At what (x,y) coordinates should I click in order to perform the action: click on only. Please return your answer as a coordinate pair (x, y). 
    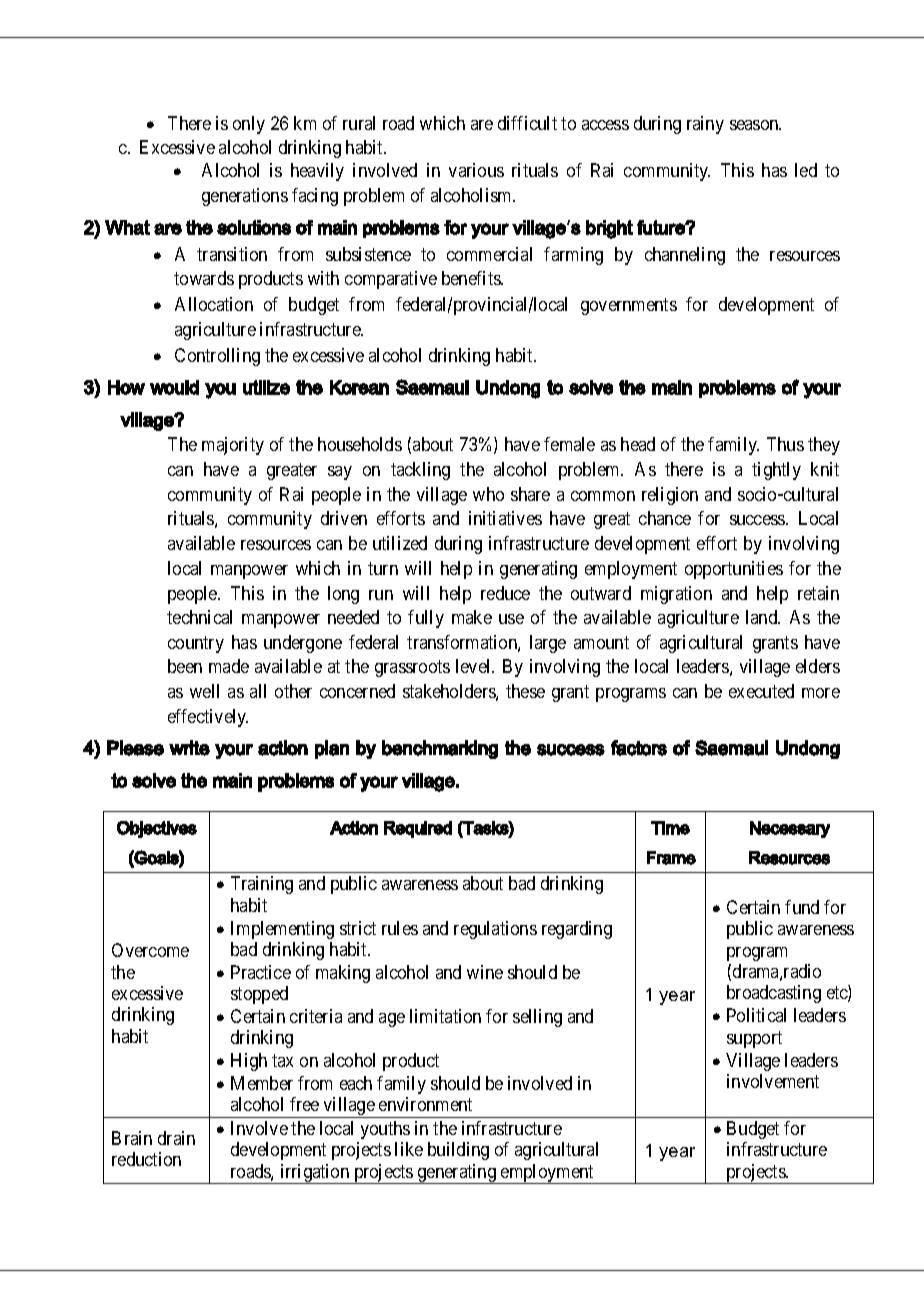
    Looking at the image, I should click on (249, 125).
